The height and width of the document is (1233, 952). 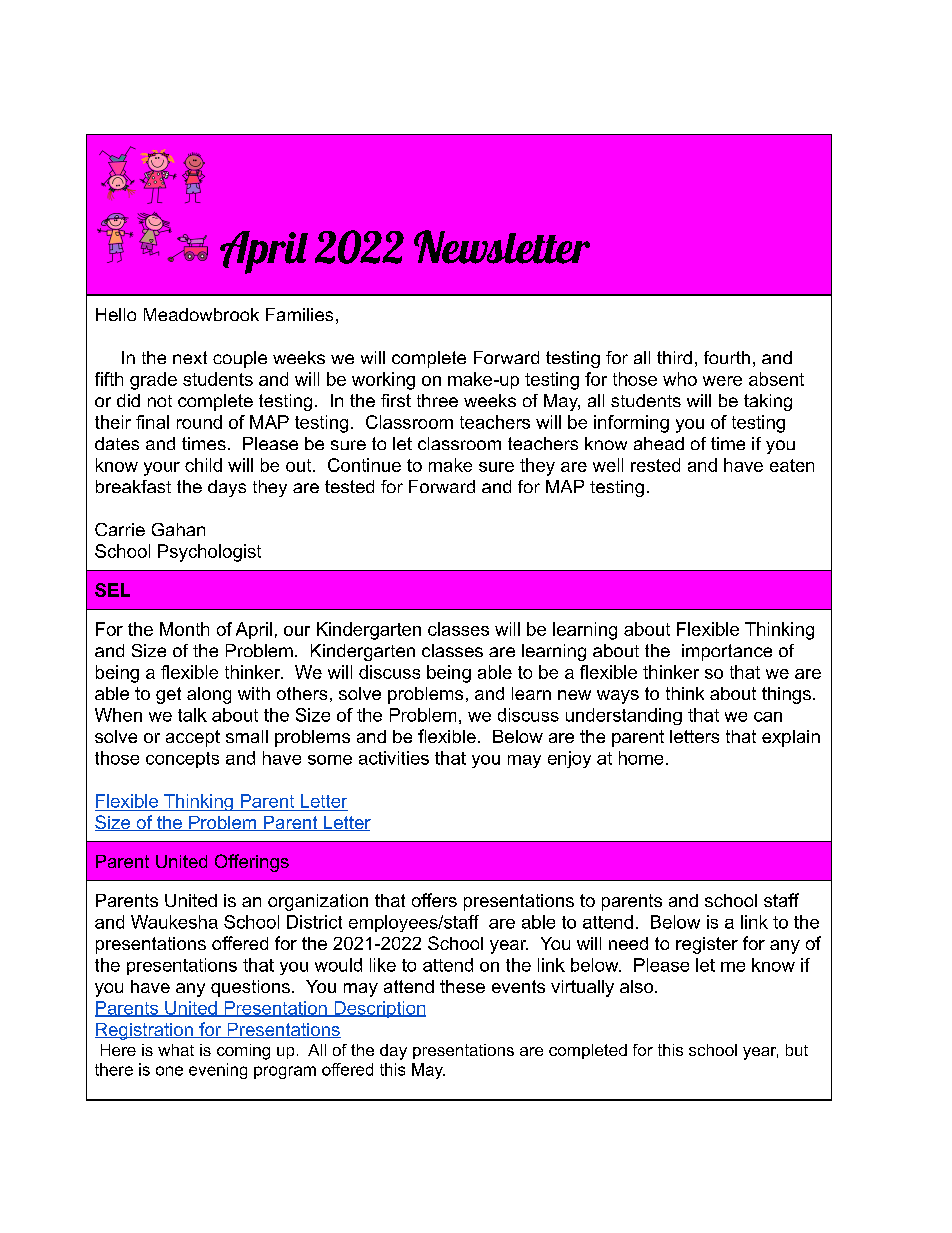 I want to click on tested, so click(x=349, y=486).
